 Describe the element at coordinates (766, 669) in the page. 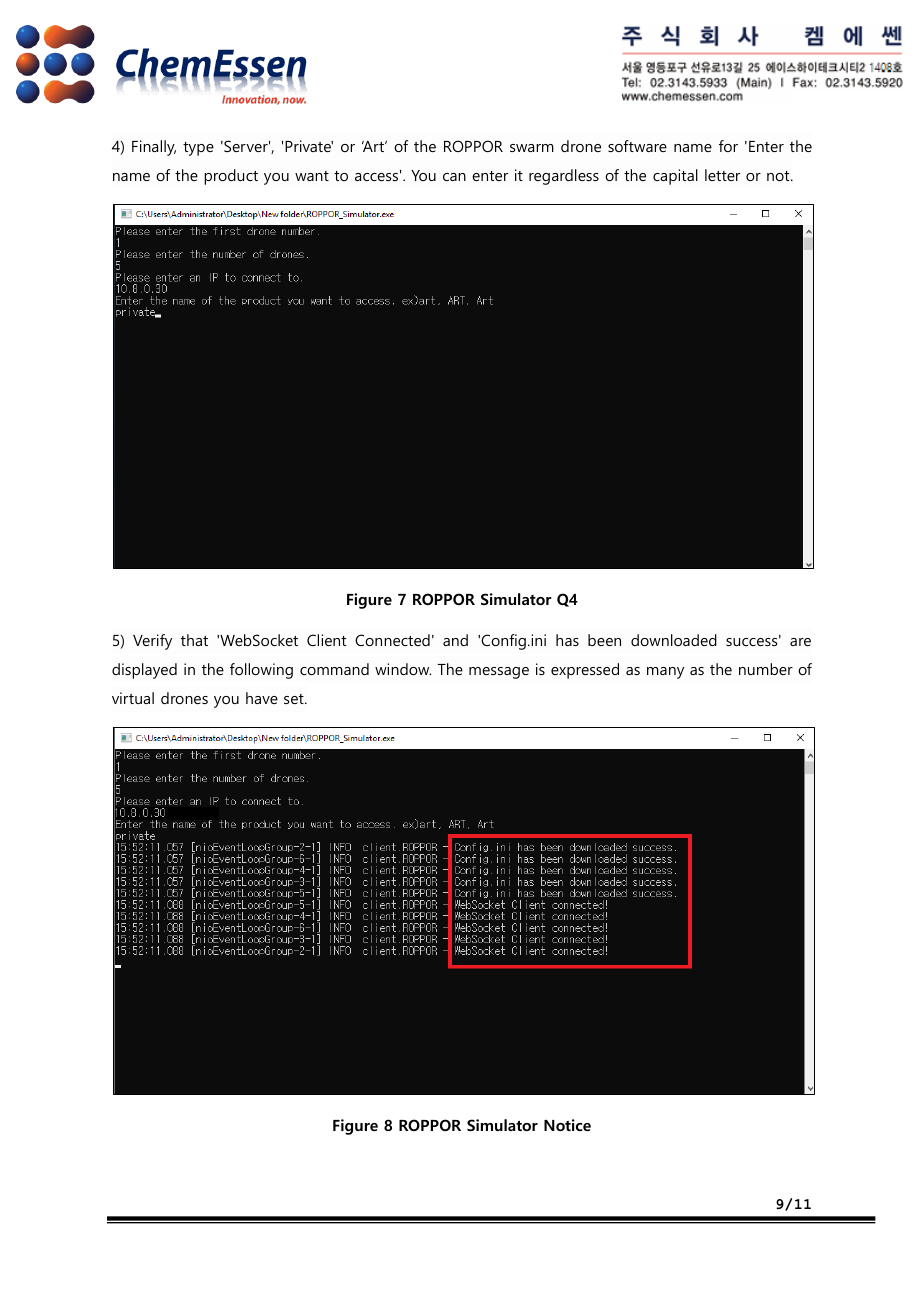

I see `number` at that location.
